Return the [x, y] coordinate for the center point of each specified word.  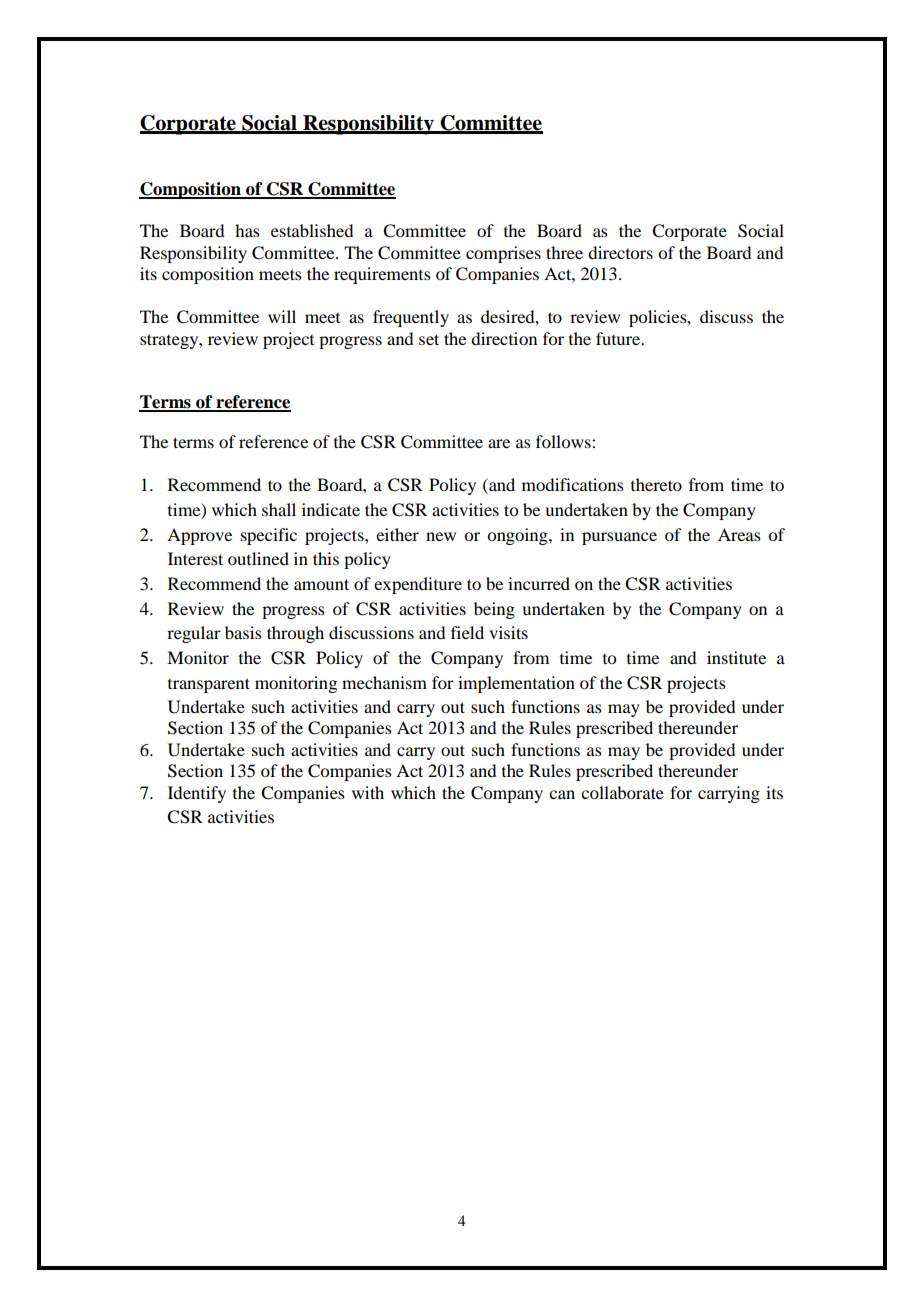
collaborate [622, 792]
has [247, 230]
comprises [503, 254]
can [562, 794]
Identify [197, 794]
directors [620, 252]
